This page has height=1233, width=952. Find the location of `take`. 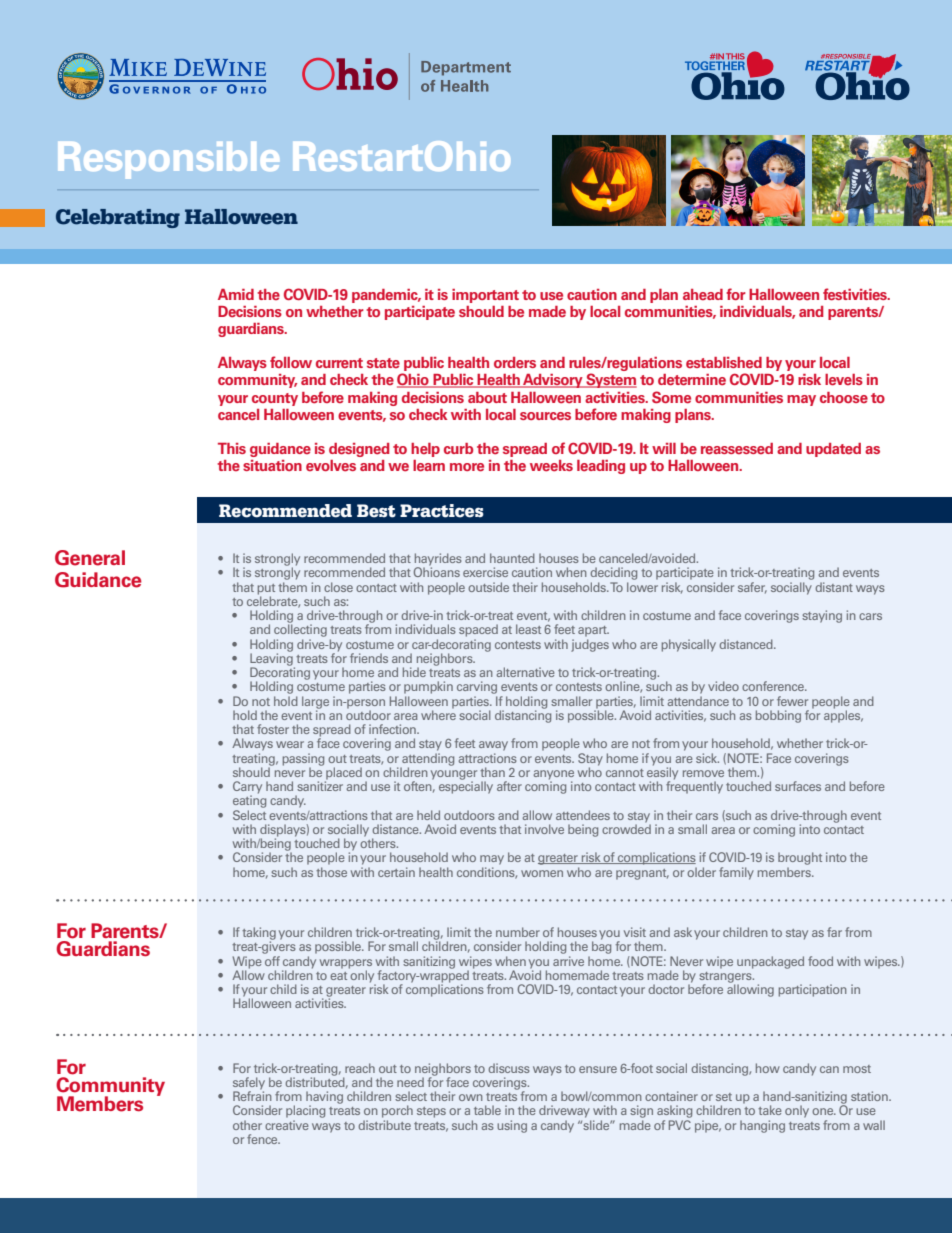

take is located at coordinates (770, 1110).
